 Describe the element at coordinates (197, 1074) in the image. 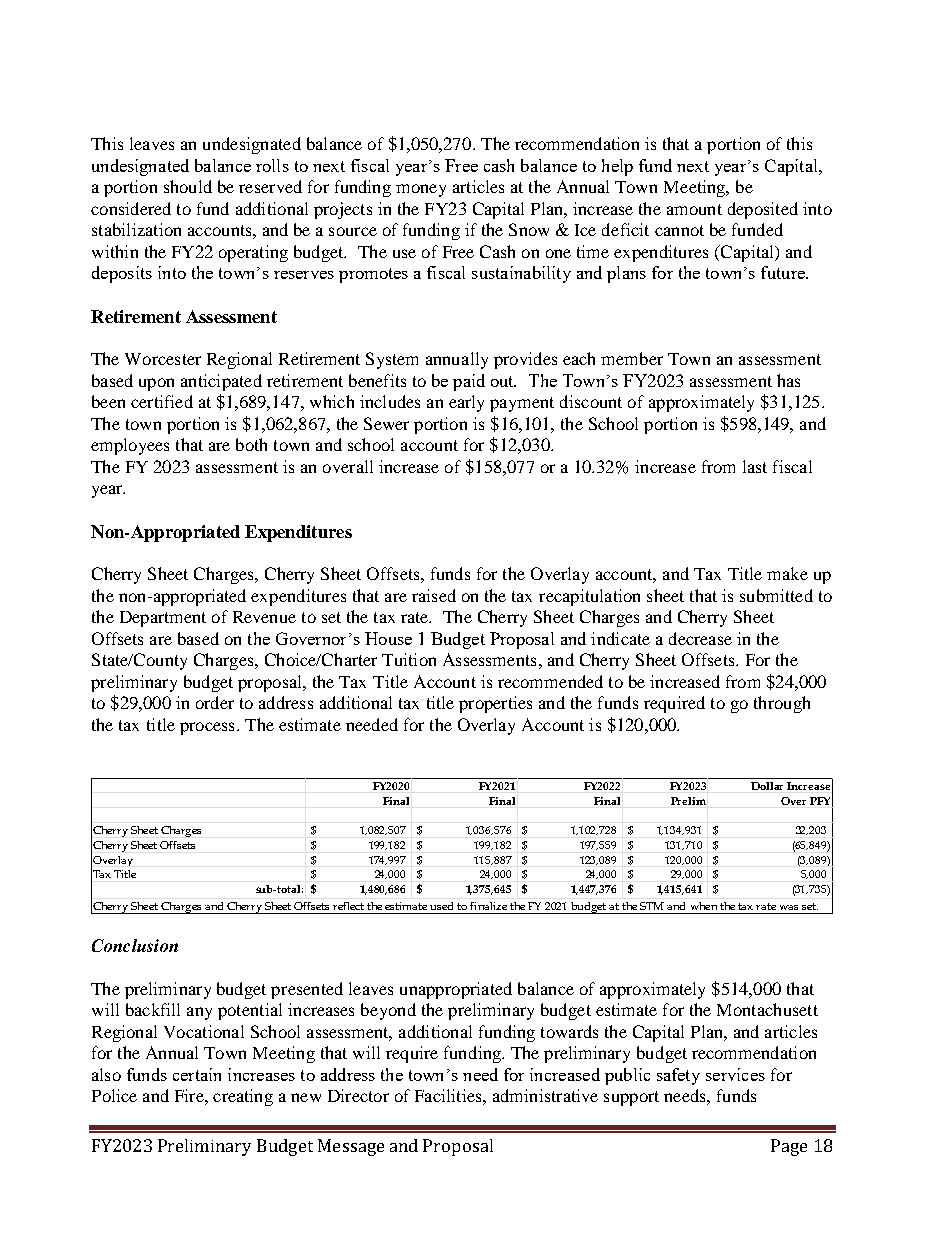

I see `certain` at that location.
